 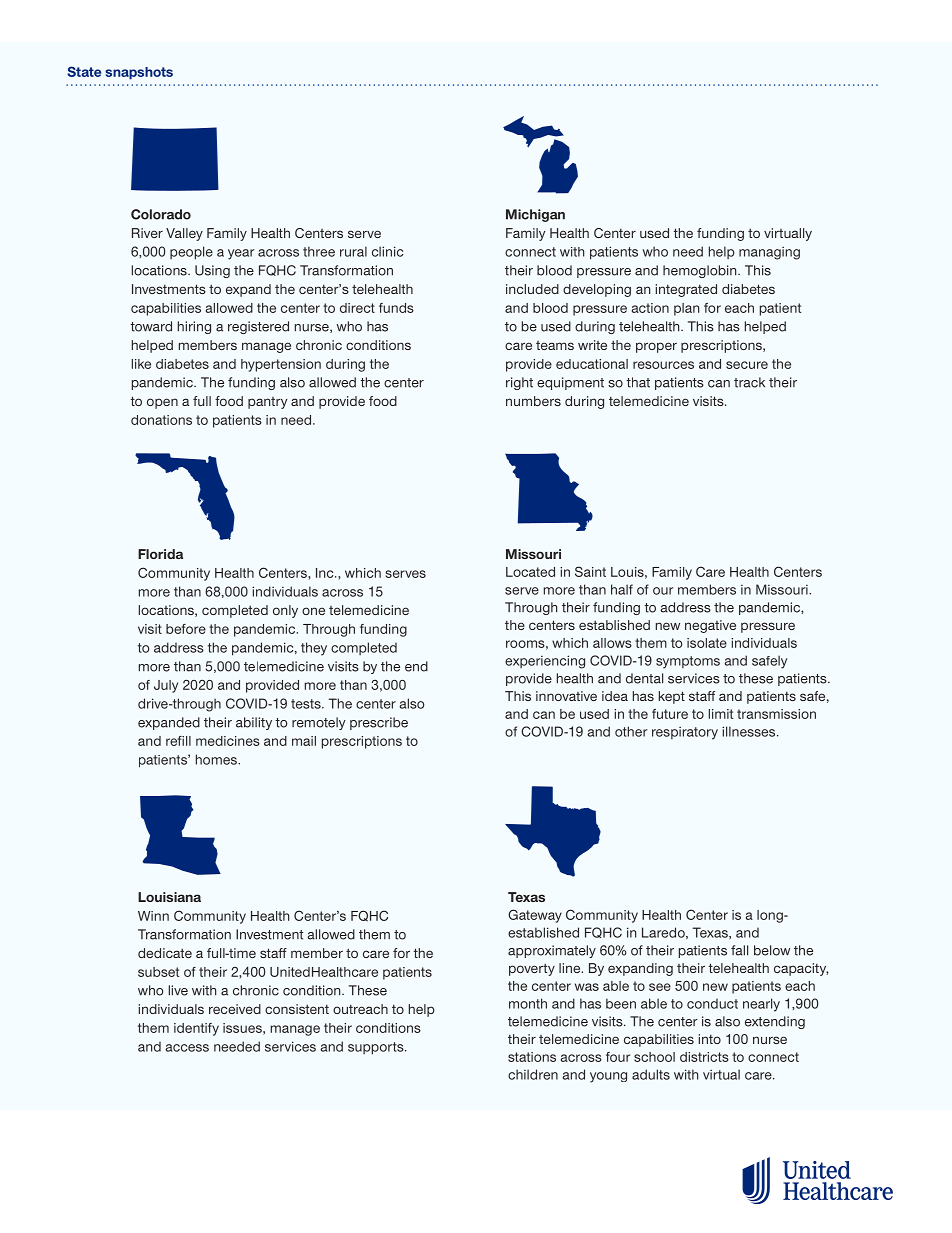 I want to click on Michigan, so click(x=535, y=215).
